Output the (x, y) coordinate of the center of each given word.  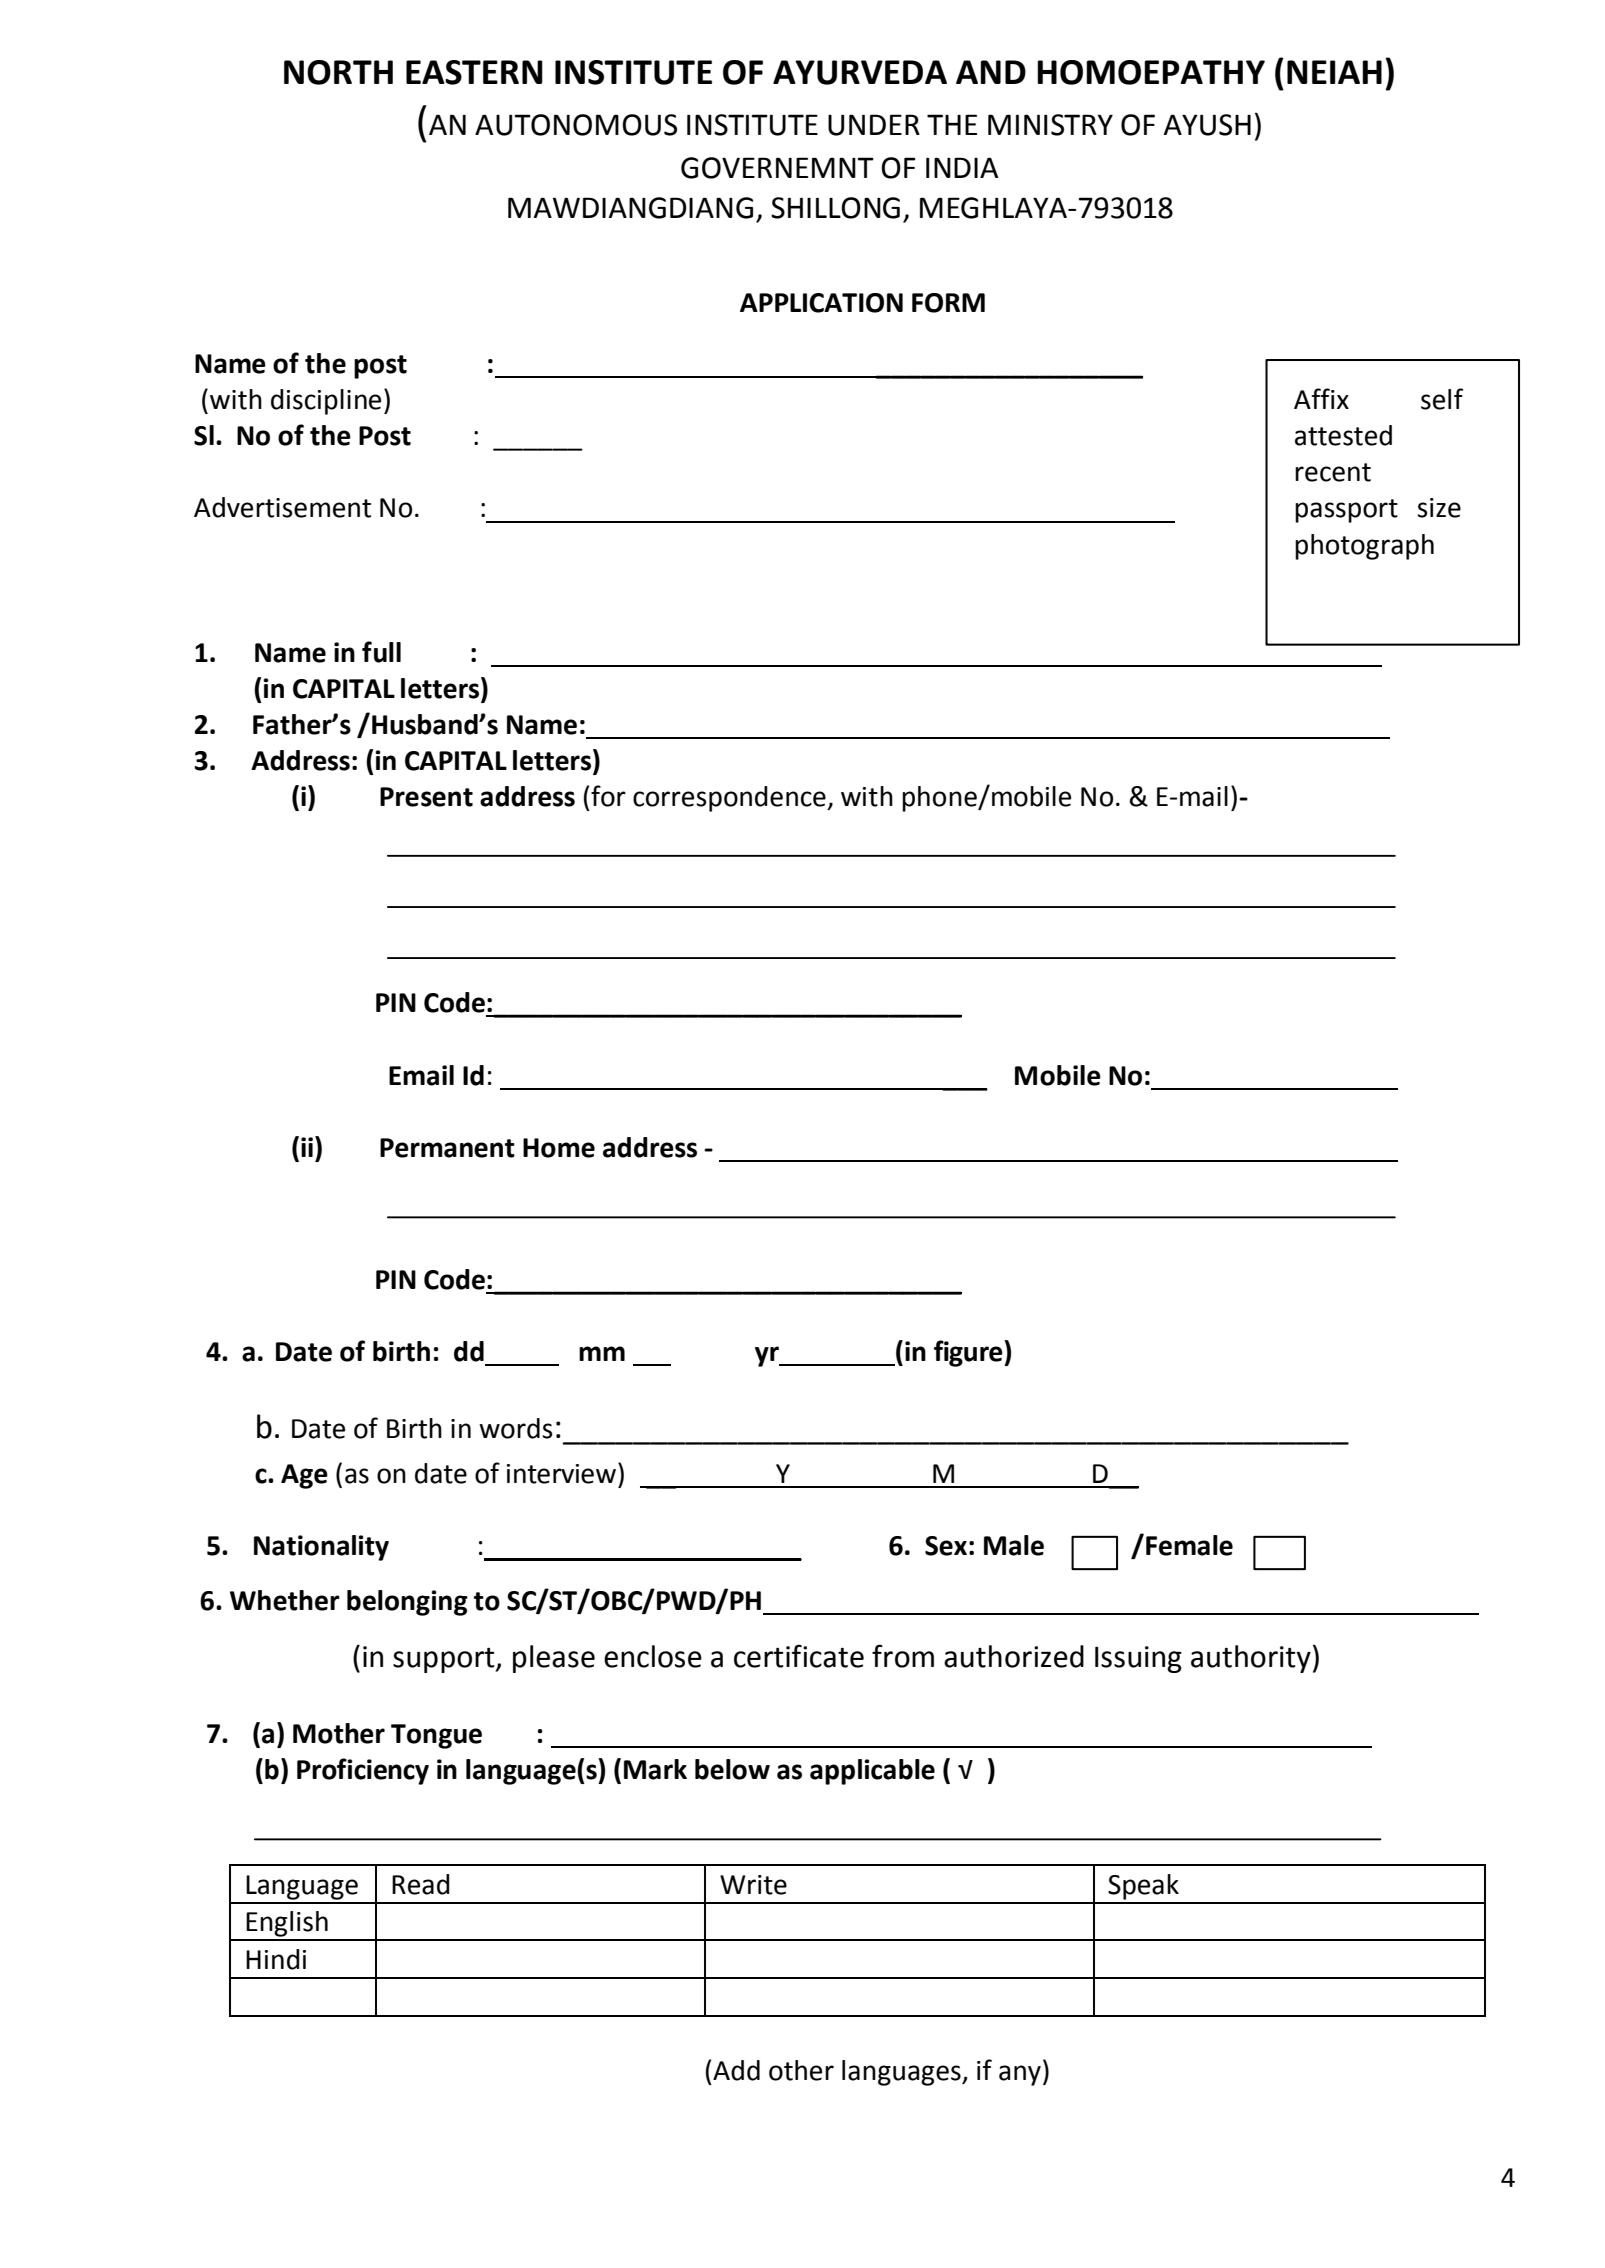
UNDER (874, 125)
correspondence (730, 799)
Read (421, 1884)
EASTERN (474, 72)
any (1020, 2075)
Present (426, 797)
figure (969, 1353)
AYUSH (1207, 125)
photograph (1364, 547)
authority (1251, 1659)
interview (561, 1474)
